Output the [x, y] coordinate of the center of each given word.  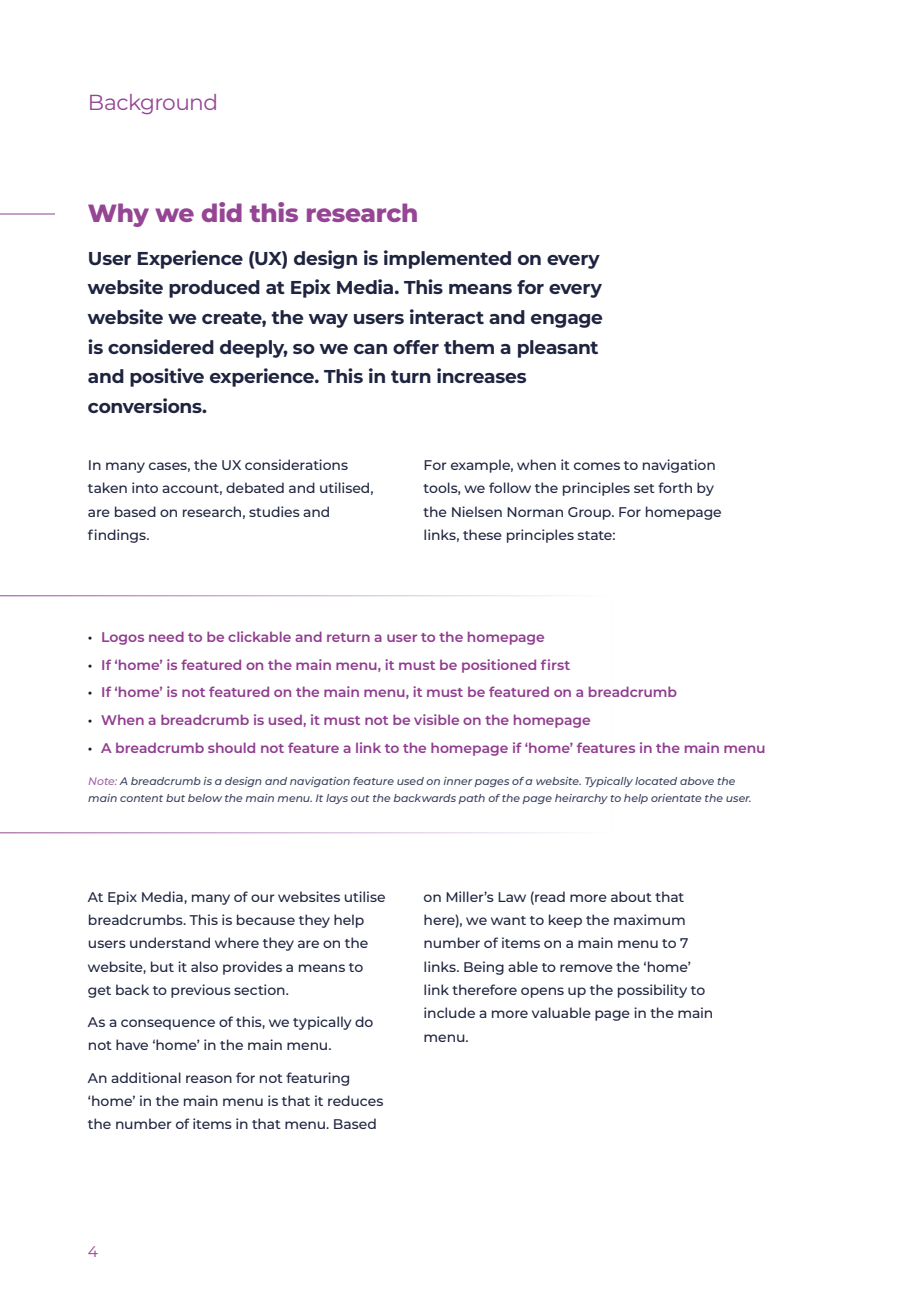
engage [566, 321]
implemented [447, 259]
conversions [146, 405]
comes [597, 466]
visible [436, 719]
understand [170, 942]
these [482, 534]
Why [118, 215]
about [631, 896]
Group [590, 513]
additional [146, 1077]
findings [118, 536]
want [508, 920]
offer [416, 347]
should [231, 747]
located [656, 781]
